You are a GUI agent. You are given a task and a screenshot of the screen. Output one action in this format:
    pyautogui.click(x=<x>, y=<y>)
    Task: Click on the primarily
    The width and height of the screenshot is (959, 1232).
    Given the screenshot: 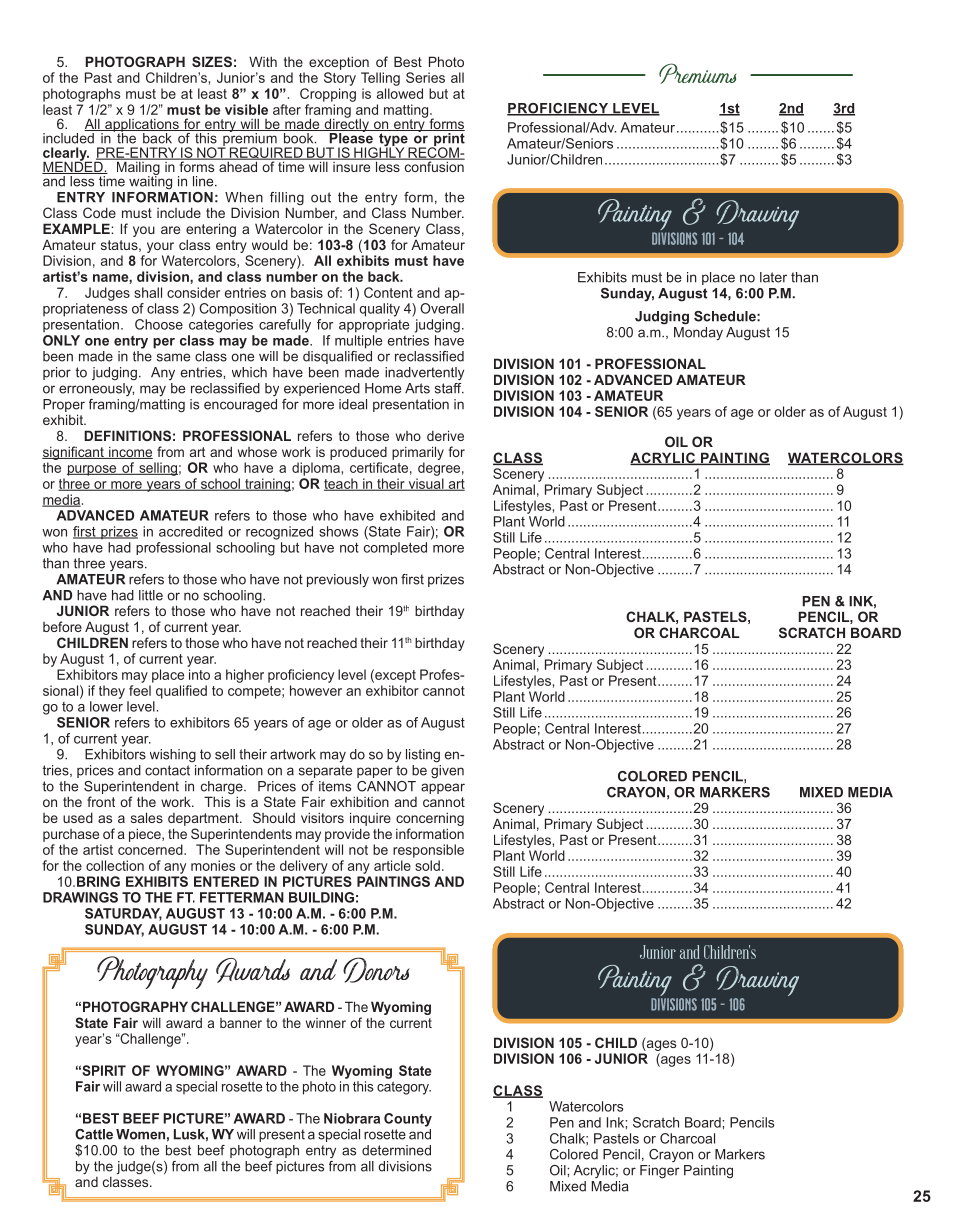 What is the action you would take?
    pyautogui.click(x=418, y=453)
